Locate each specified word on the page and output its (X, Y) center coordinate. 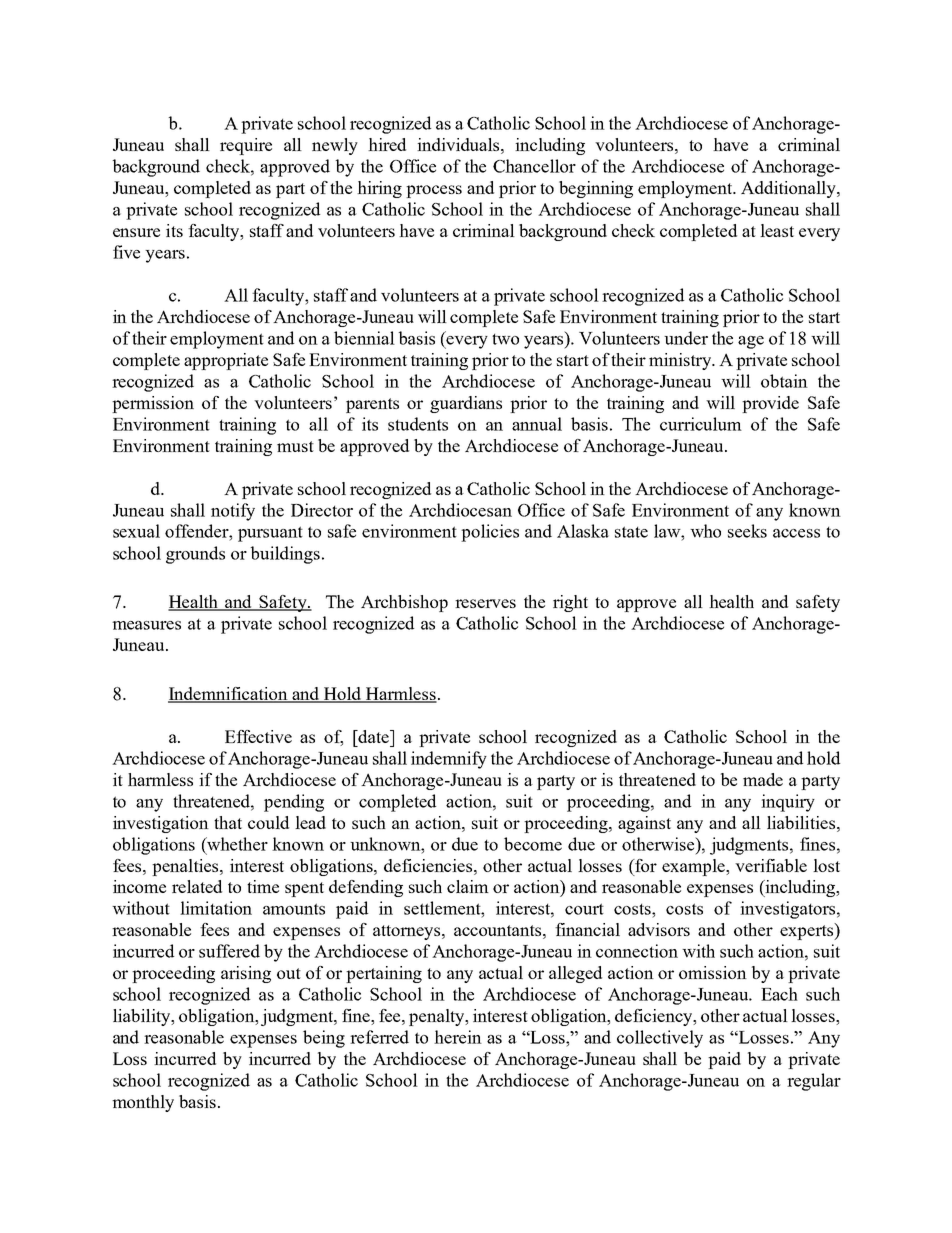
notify (233, 512)
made (763, 779)
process (434, 191)
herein (458, 1037)
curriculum (701, 424)
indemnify (449, 760)
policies (490, 533)
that (228, 822)
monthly (143, 1103)
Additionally (789, 189)
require (246, 146)
